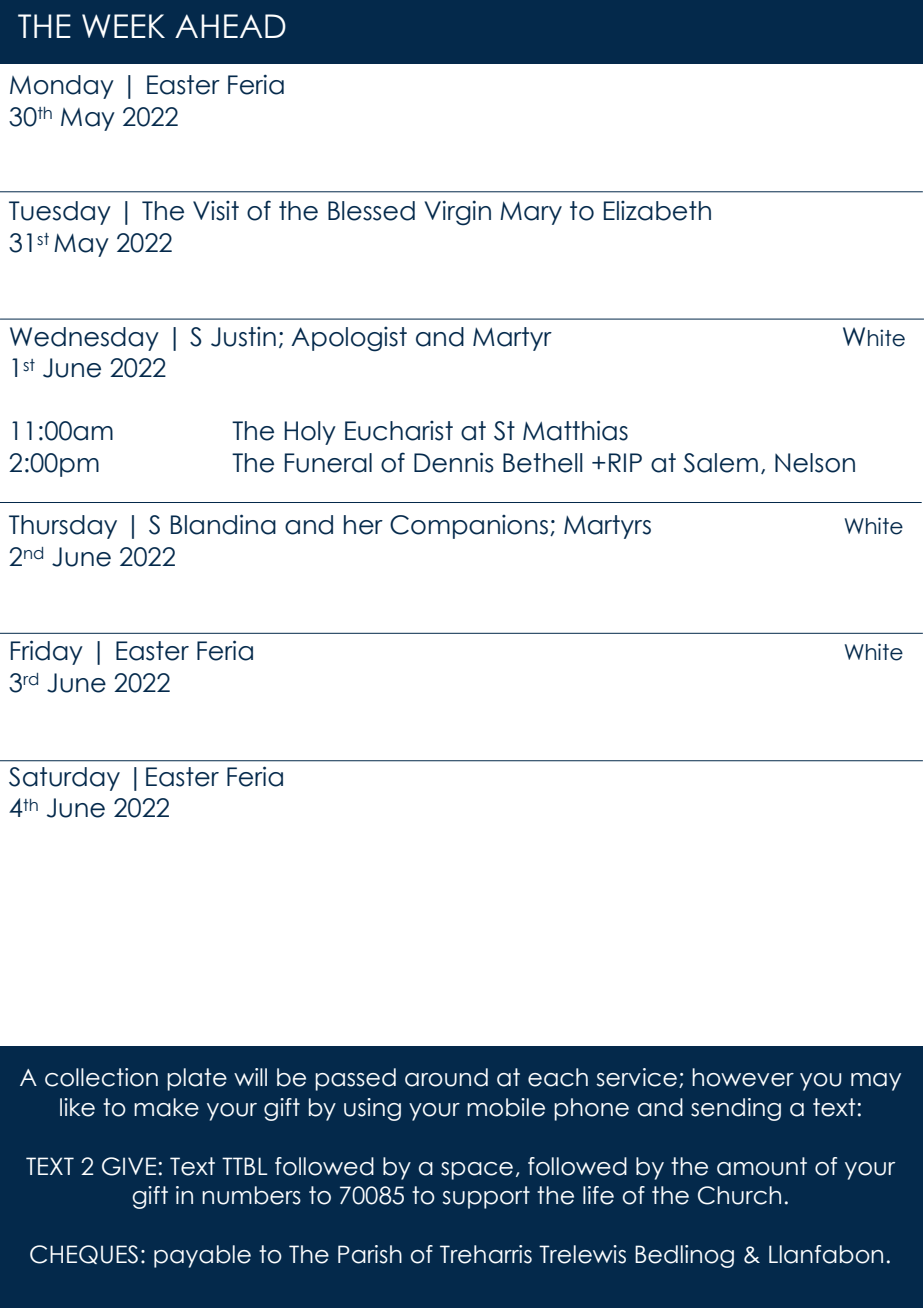 The width and height of the screenshot is (924, 1308). What do you see at coordinates (129, 1166) in the screenshot?
I see `GIVE` at bounding box center [129, 1166].
